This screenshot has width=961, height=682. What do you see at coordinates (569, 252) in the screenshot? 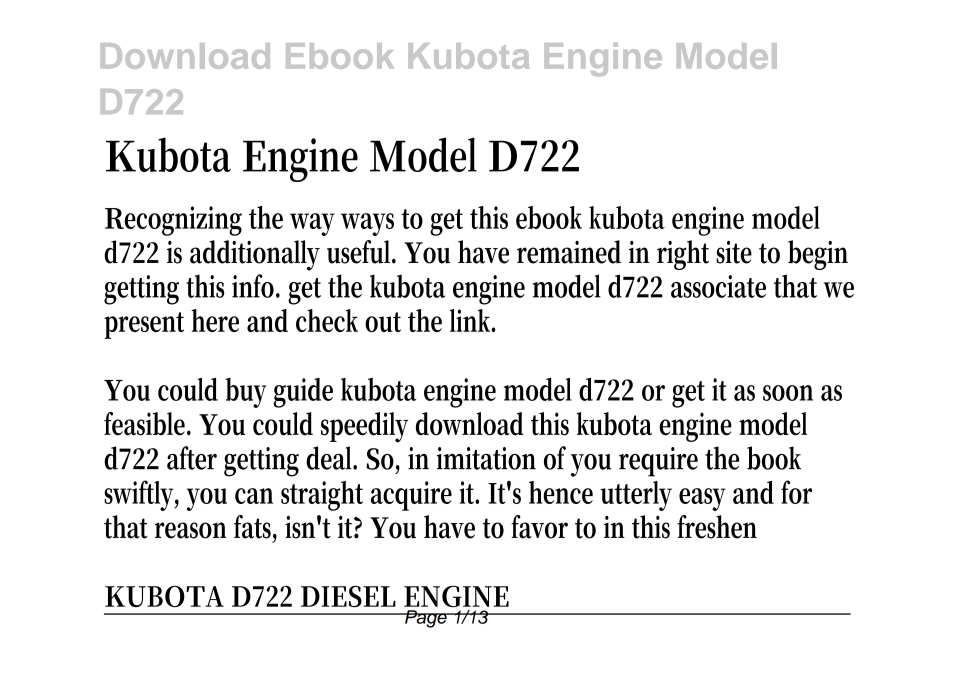
I see `remained` at bounding box center [569, 252].
